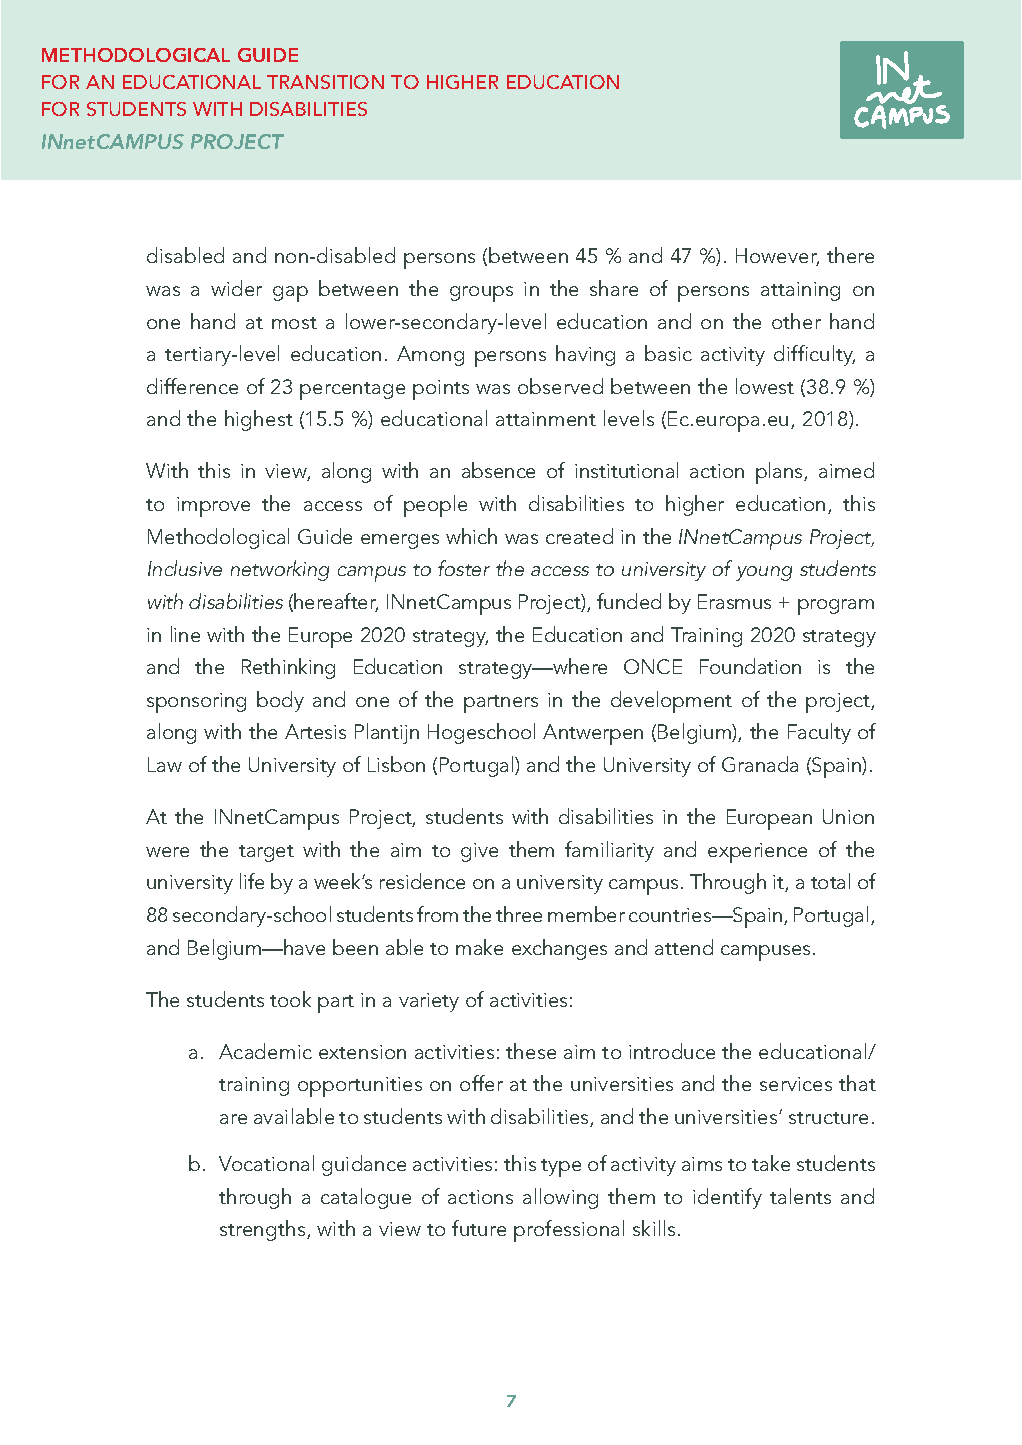 The width and height of the document is (1022, 1445). Describe the element at coordinates (481, 294) in the document. I see `groups` at that location.
